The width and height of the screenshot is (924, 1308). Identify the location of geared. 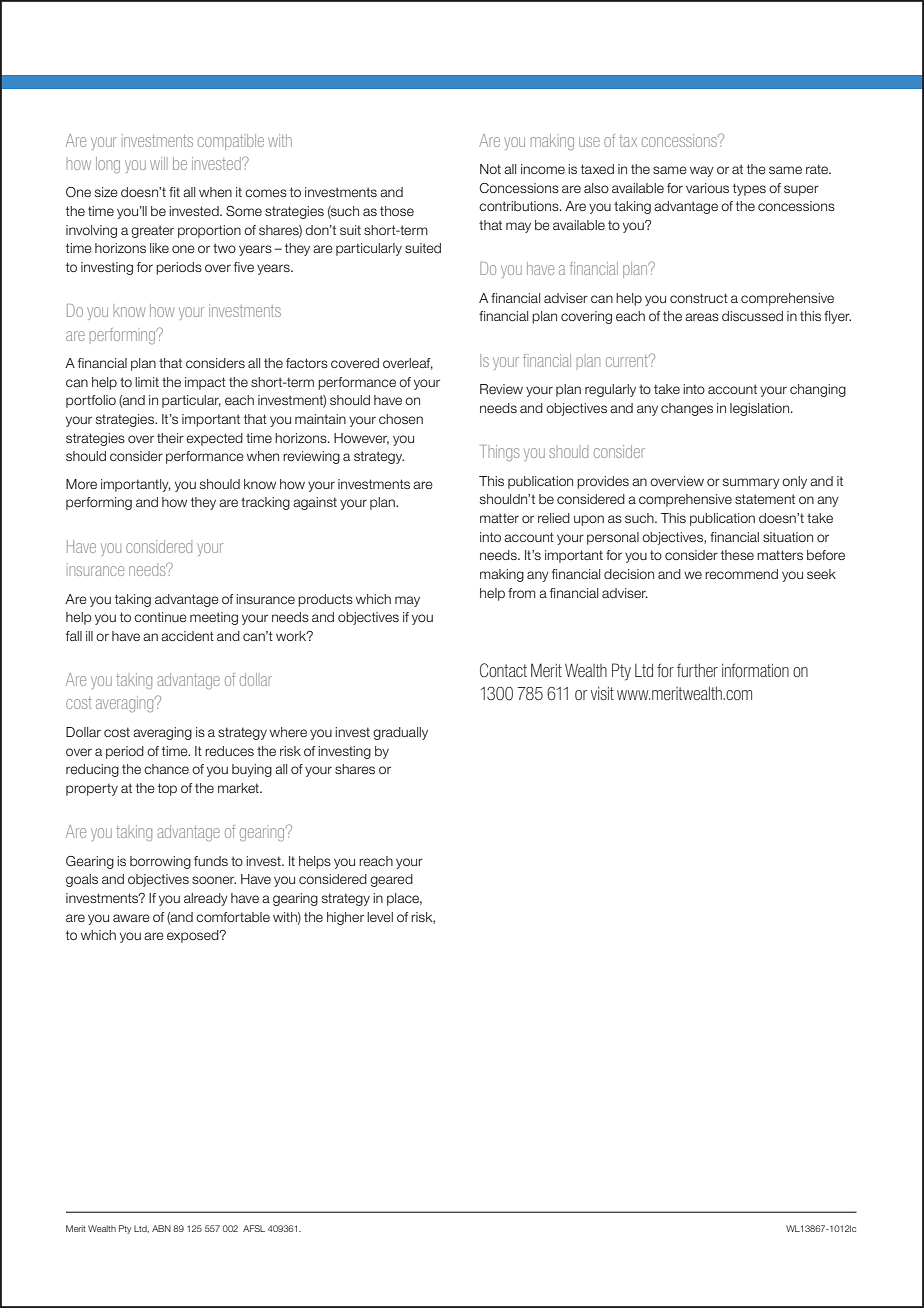
(391, 880).
